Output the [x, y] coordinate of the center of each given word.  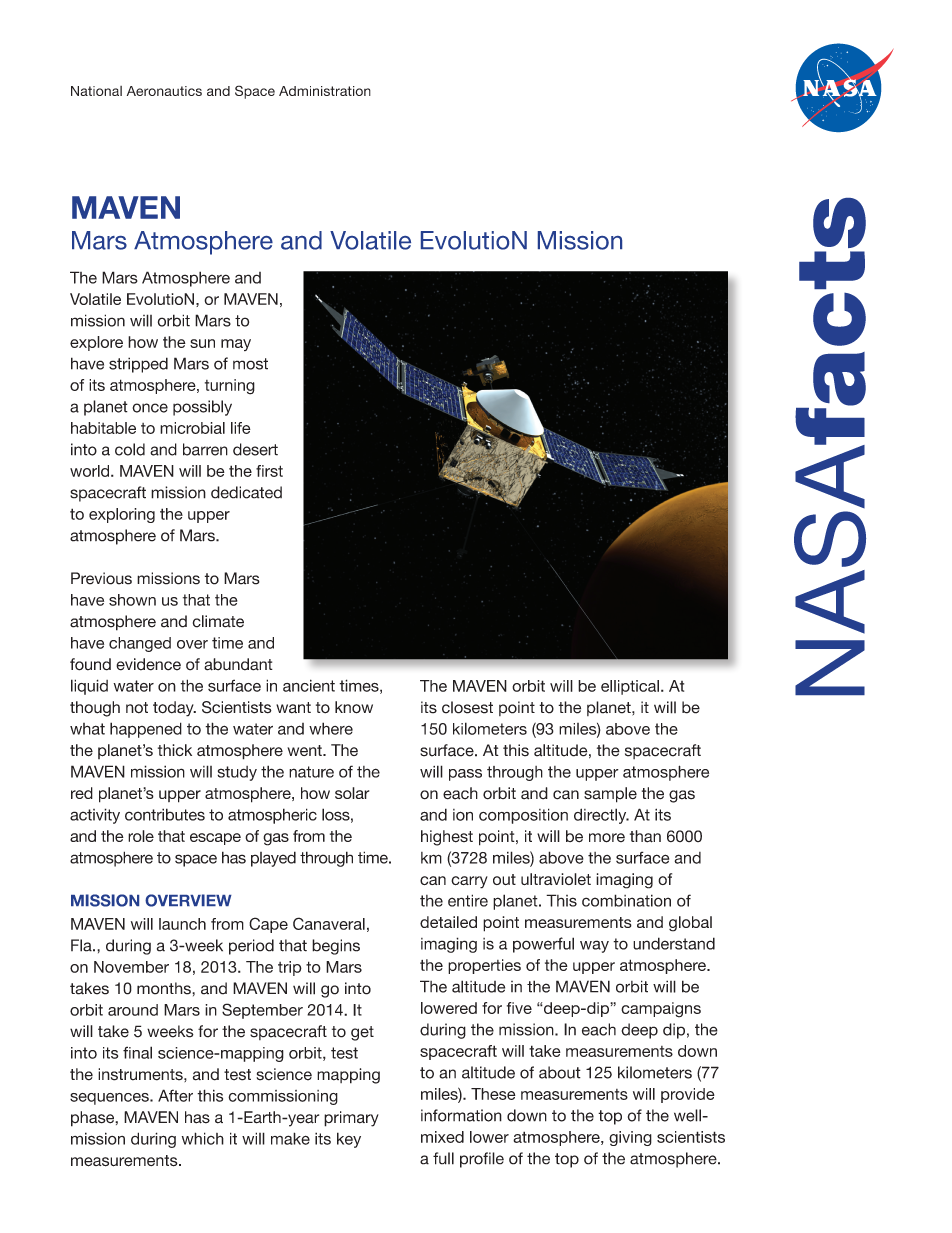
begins [336, 947]
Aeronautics [164, 91]
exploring [122, 515]
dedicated [246, 492]
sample [610, 795]
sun [202, 343]
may [236, 345]
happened [146, 730]
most [250, 364]
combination [626, 900]
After [175, 1095]
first [269, 471]
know [354, 707]
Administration [325, 91]
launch [182, 924]
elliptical [630, 687]
